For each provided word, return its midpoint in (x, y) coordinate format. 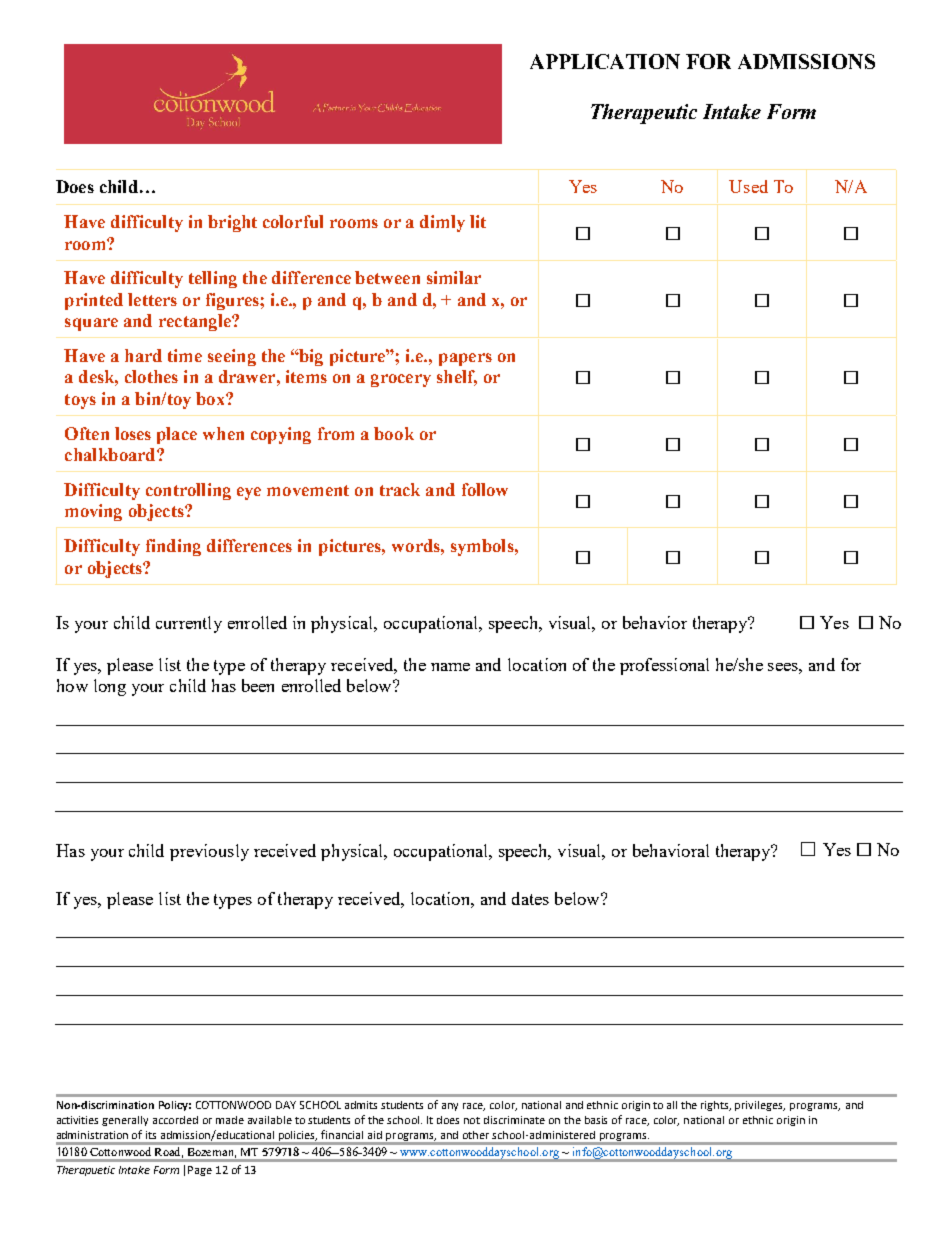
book (394, 433)
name (450, 667)
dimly (442, 223)
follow (485, 489)
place (177, 435)
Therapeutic (644, 114)
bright (232, 223)
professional (664, 666)
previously (209, 852)
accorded (175, 1120)
